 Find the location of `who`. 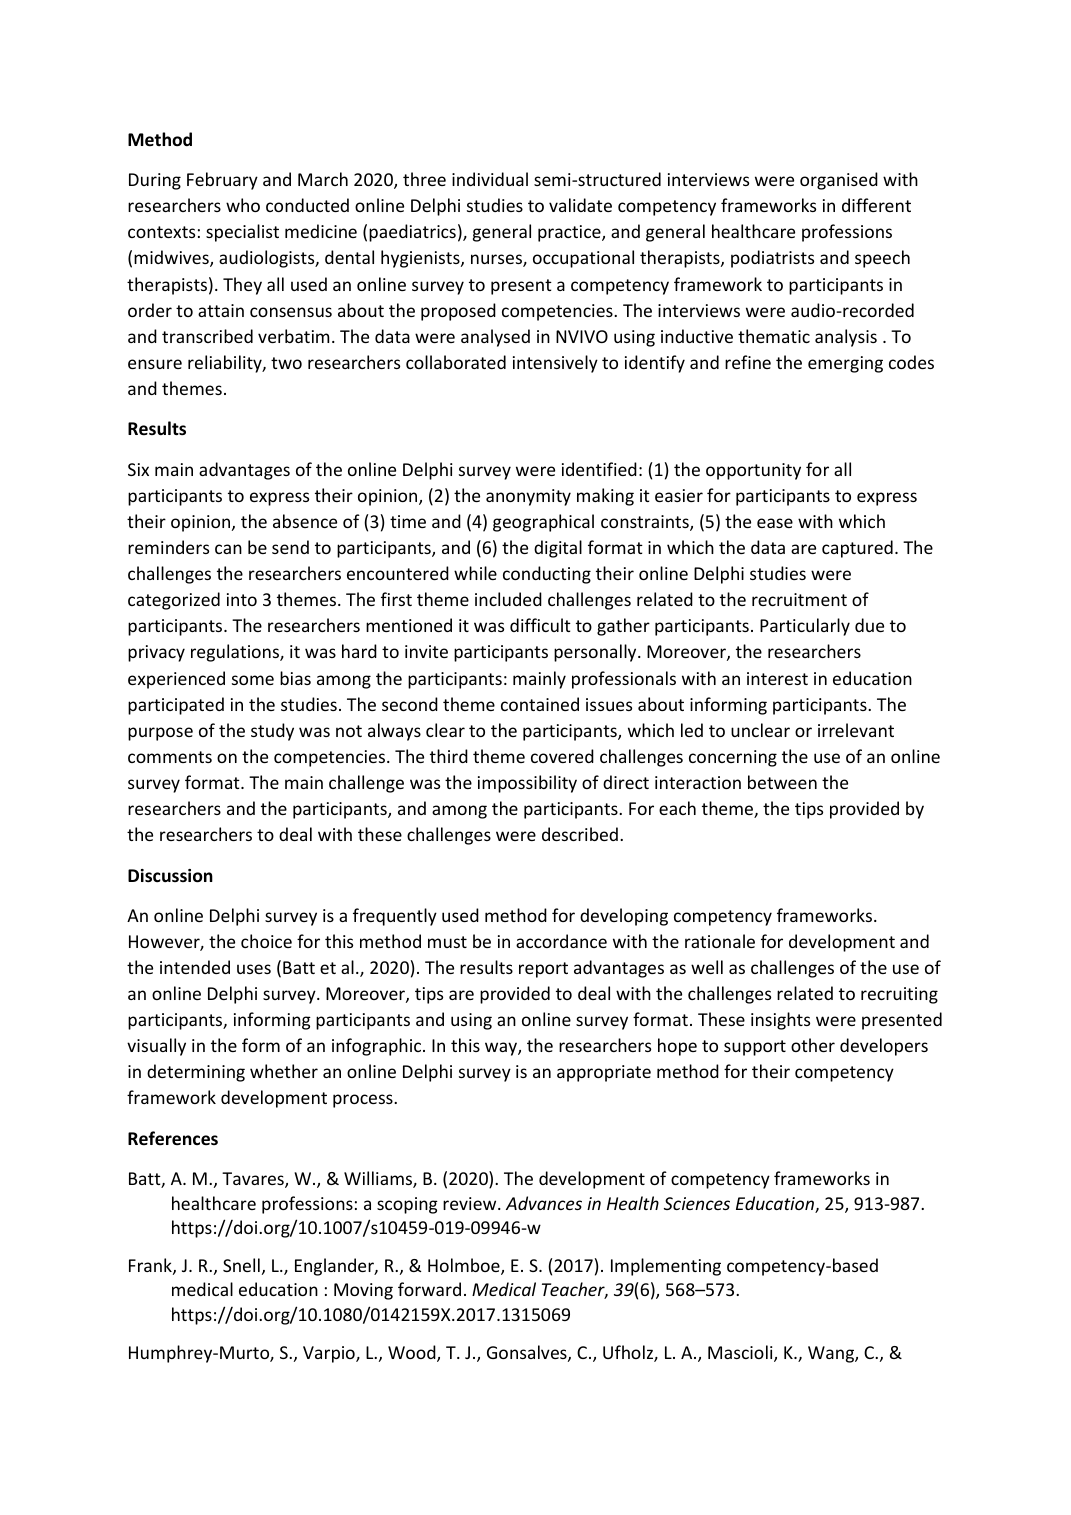

who is located at coordinates (243, 205).
